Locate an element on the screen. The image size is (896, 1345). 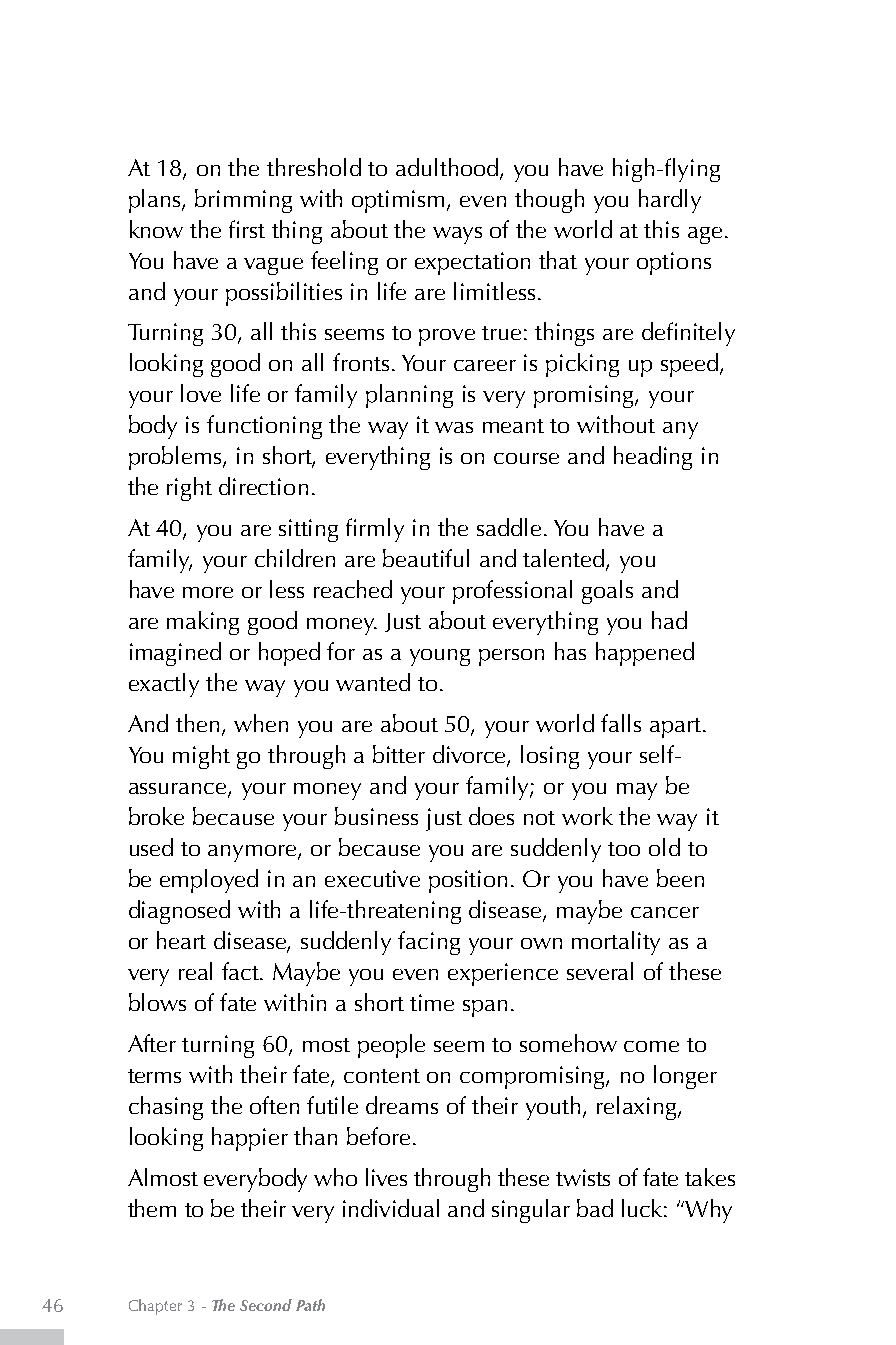
then is located at coordinates (197, 723).
